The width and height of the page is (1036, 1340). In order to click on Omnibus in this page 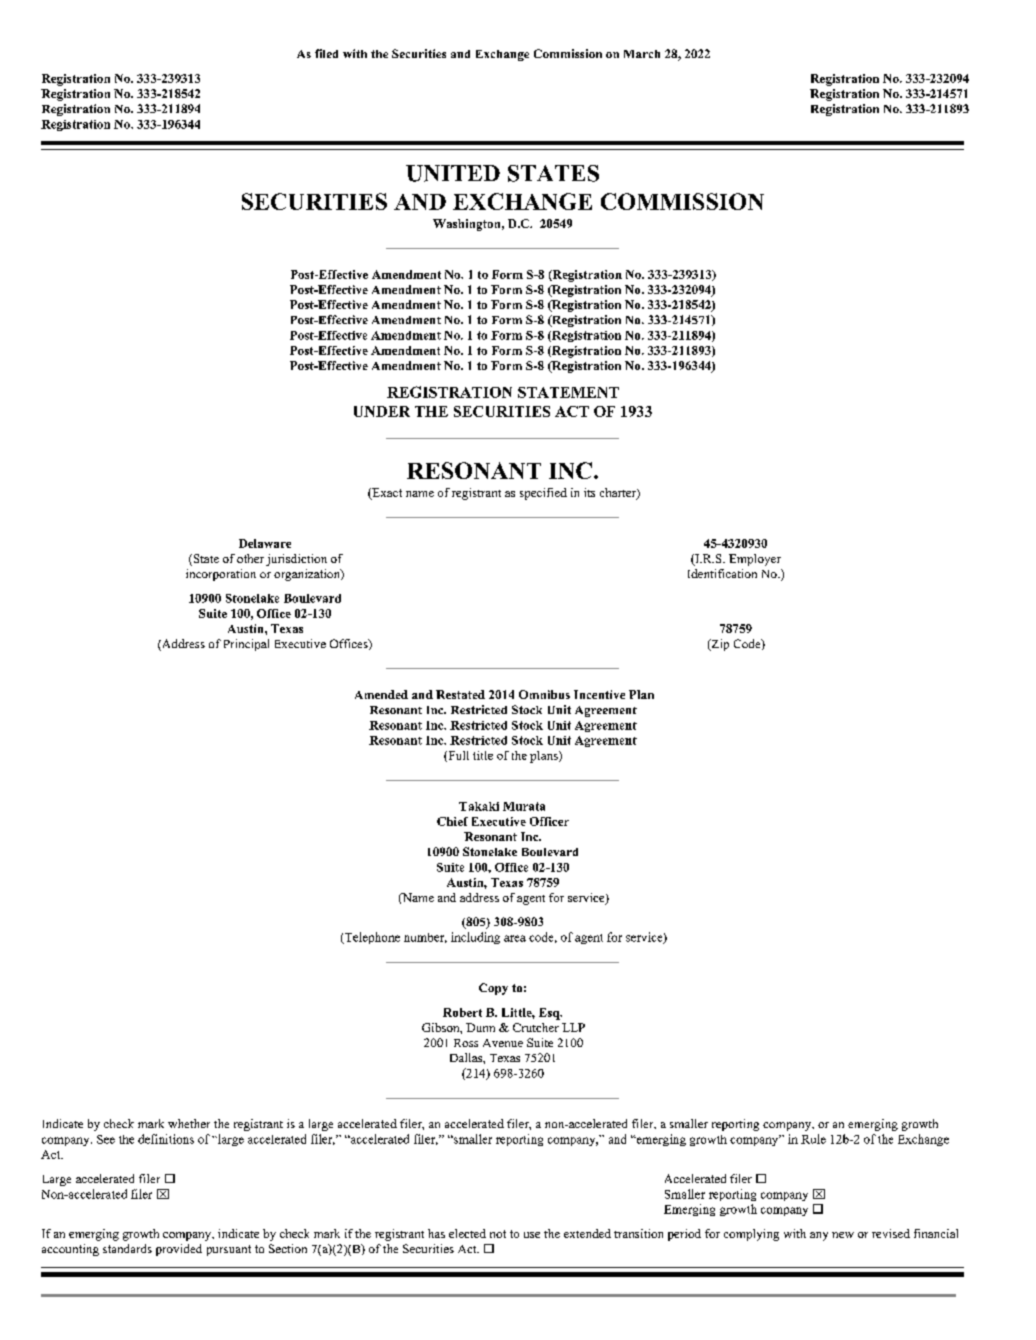, I will do `click(544, 694)`.
